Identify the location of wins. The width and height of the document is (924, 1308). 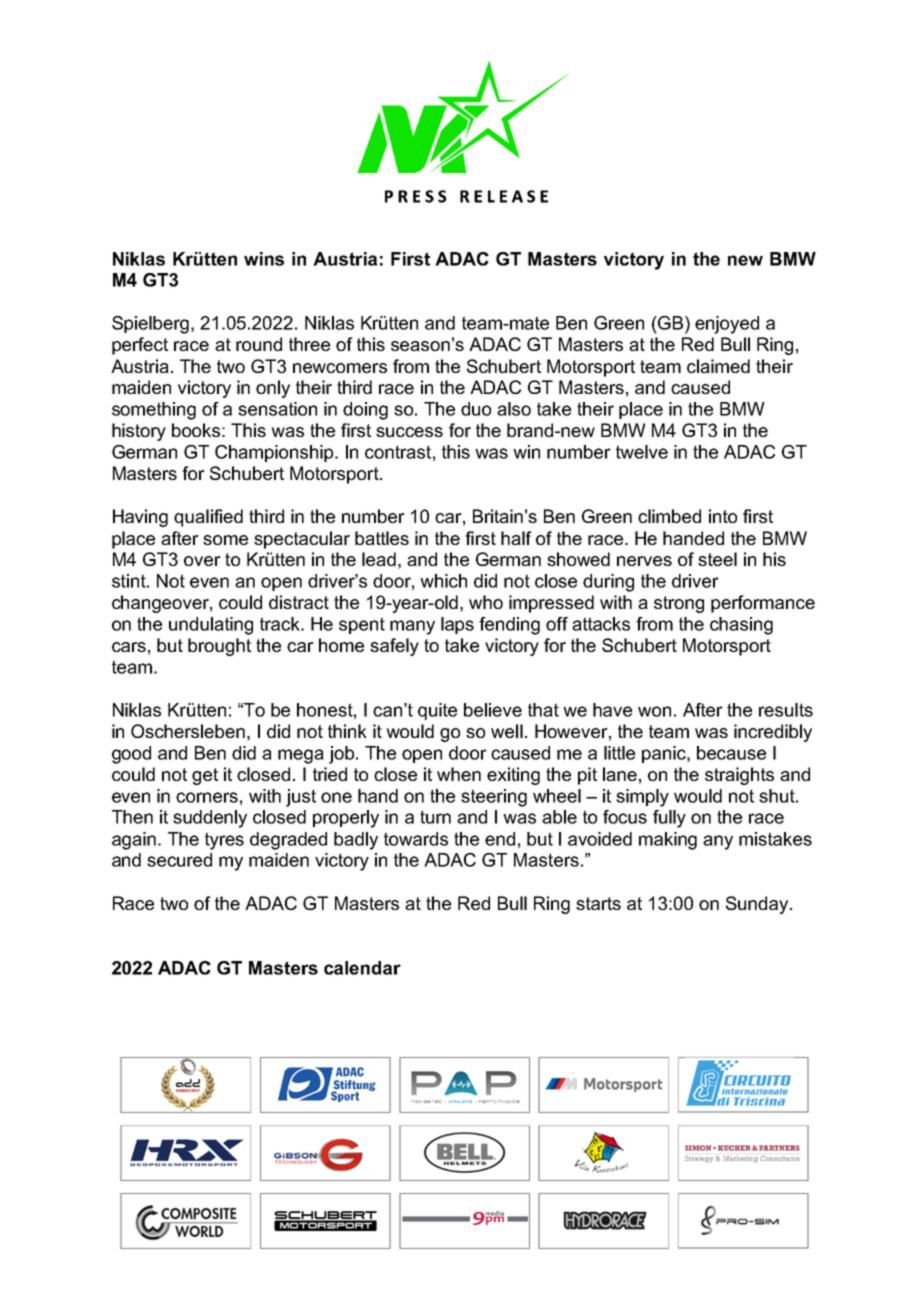
(264, 259).
